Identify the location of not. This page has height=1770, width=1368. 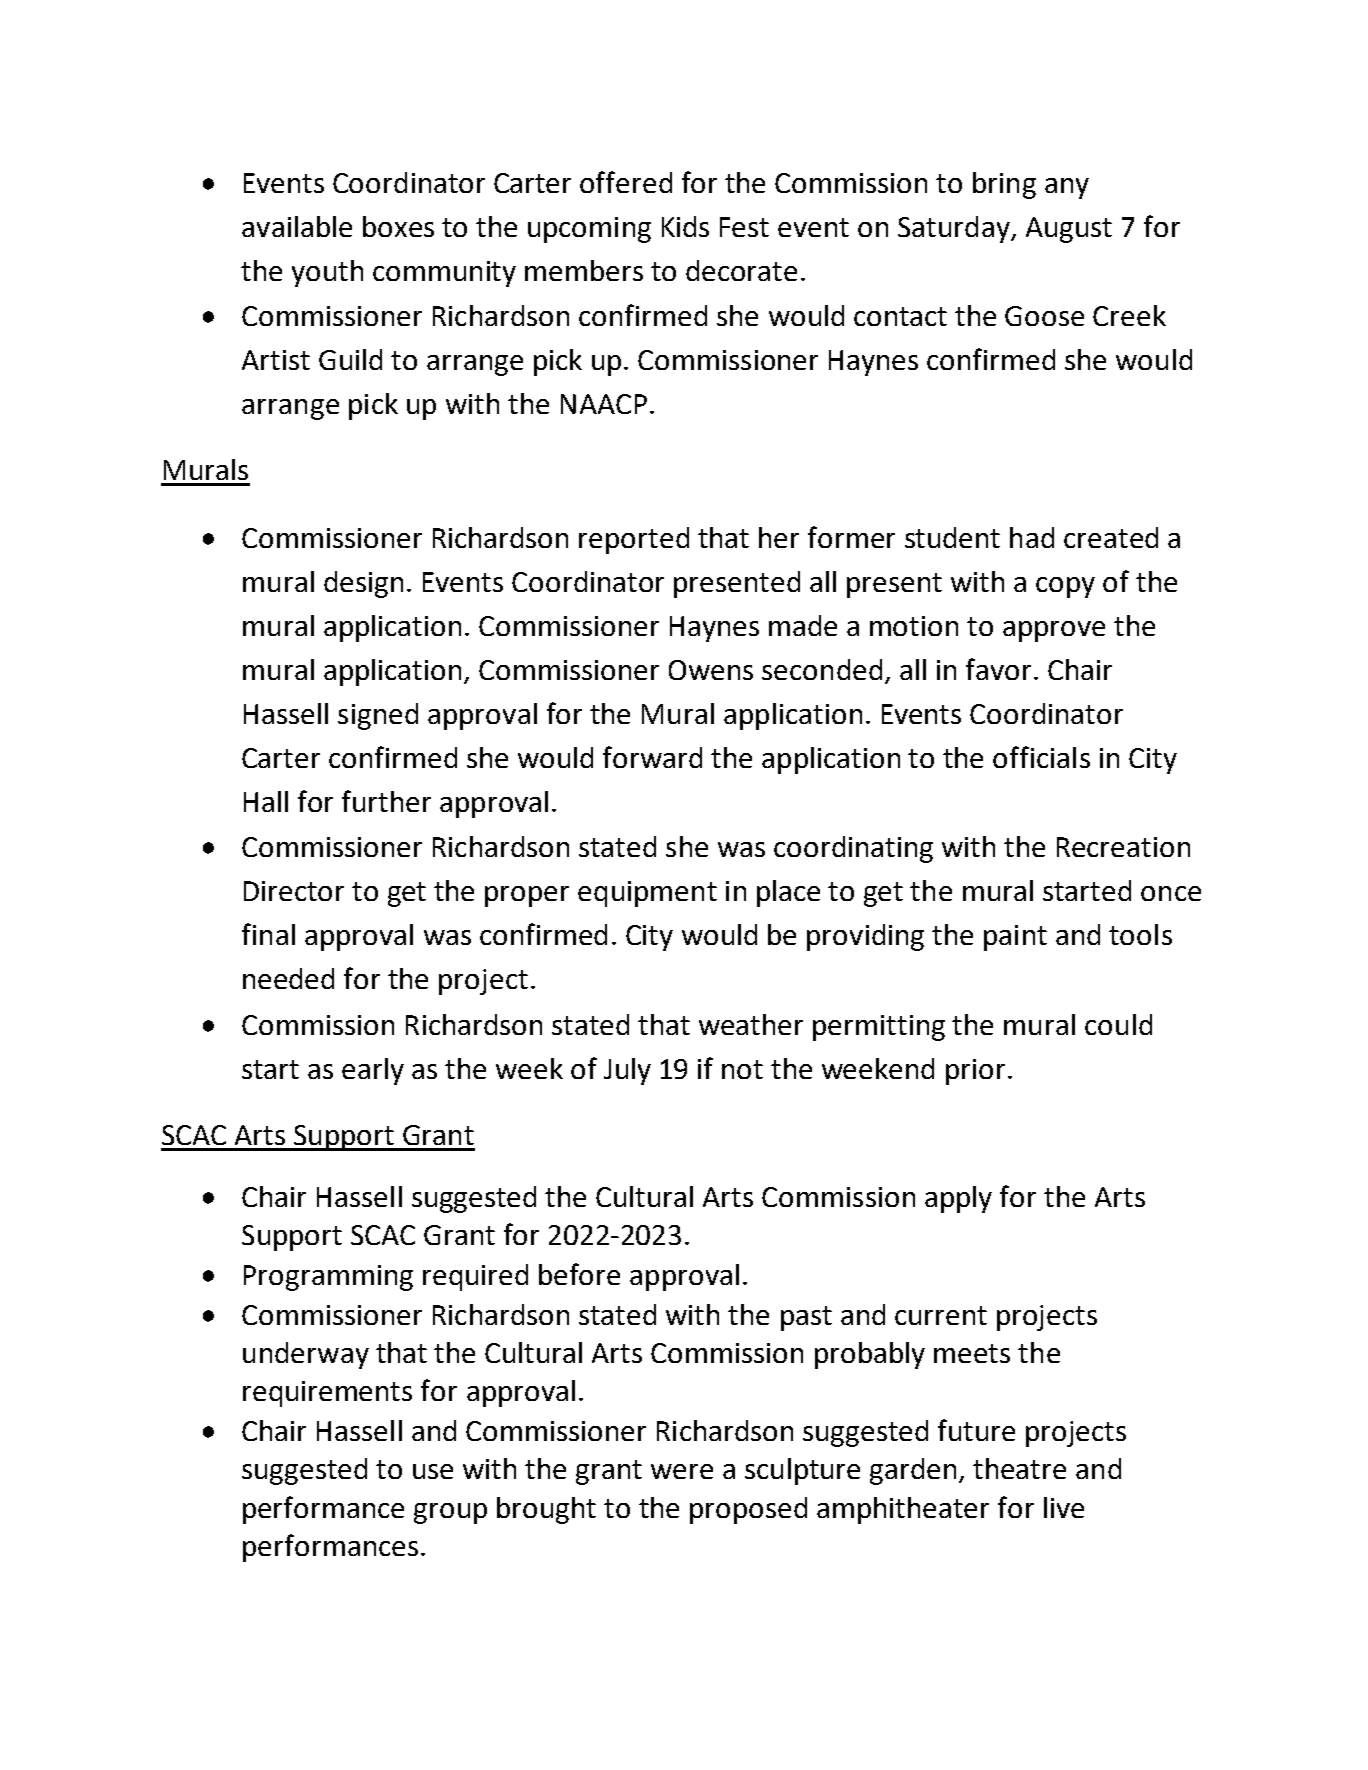
(742, 1069).
